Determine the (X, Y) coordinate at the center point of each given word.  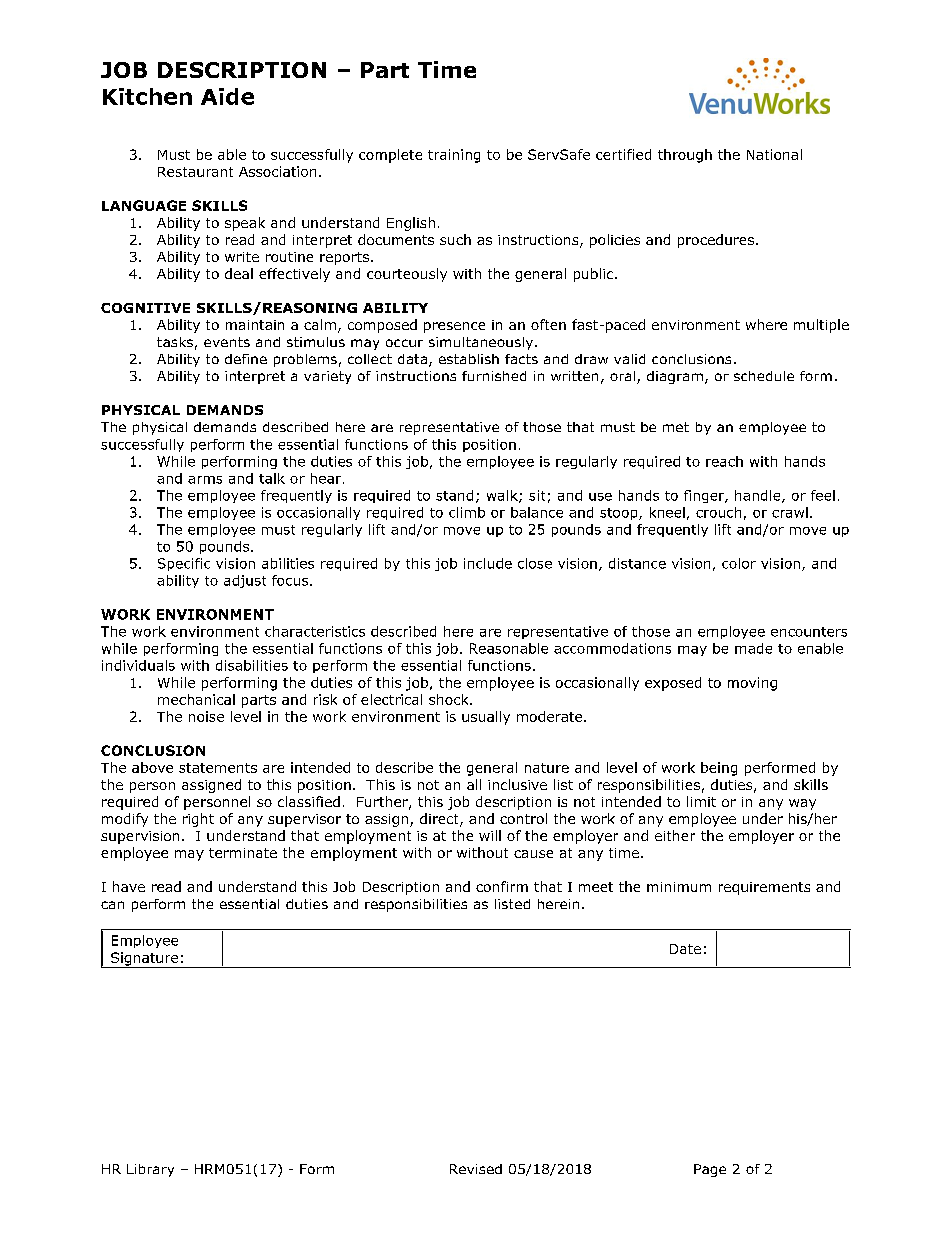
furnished (494, 376)
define (246, 359)
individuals (138, 665)
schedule (764, 376)
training (454, 156)
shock (450, 699)
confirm (502, 886)
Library (150, 1170)
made (753, 648)
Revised (476, 1169)
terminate (243, 853)
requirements (764, 888)
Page (710, 1170)
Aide (227, 96)
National (774, 154)
